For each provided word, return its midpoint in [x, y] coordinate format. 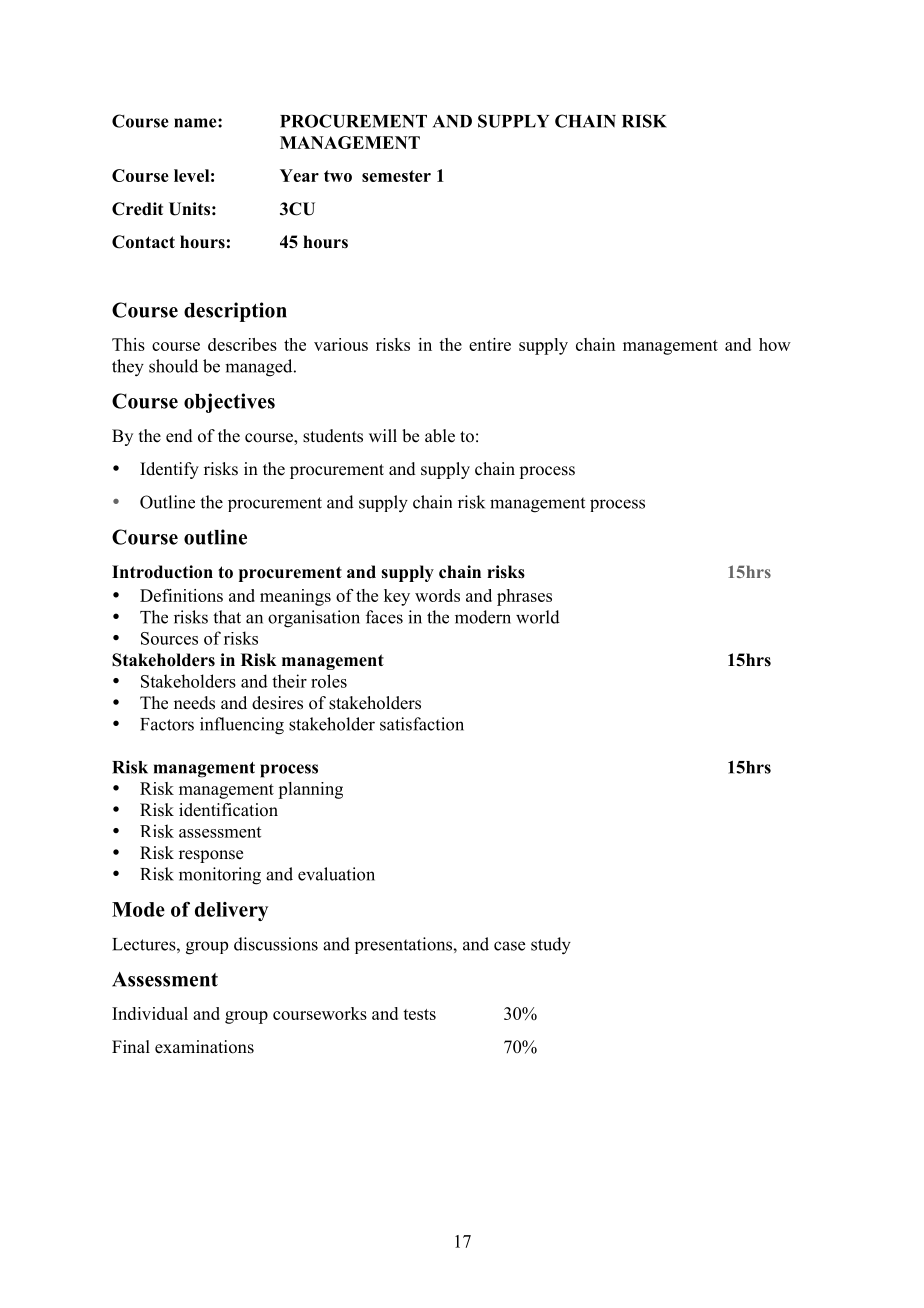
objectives [229, 403]
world [538, 617]
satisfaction [422, 724]
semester [396, 176]
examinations [204, 1047]
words [437, 595]
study [551, 946]
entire [490, 344]
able [440, 436]
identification [228, 810]
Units [189, 209]
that [227, 617]
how [775, 344]
